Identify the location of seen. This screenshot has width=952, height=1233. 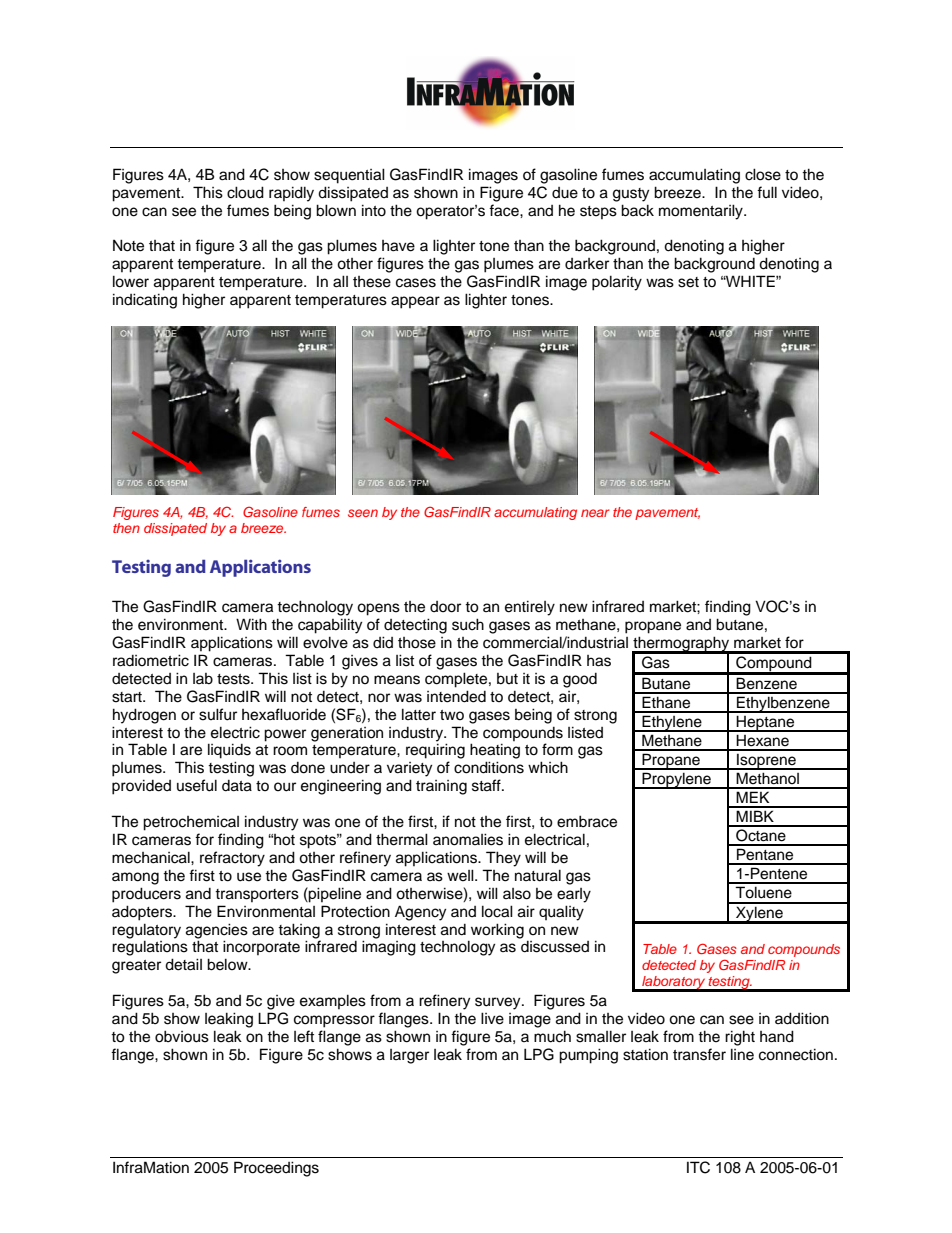
(363, 513).
